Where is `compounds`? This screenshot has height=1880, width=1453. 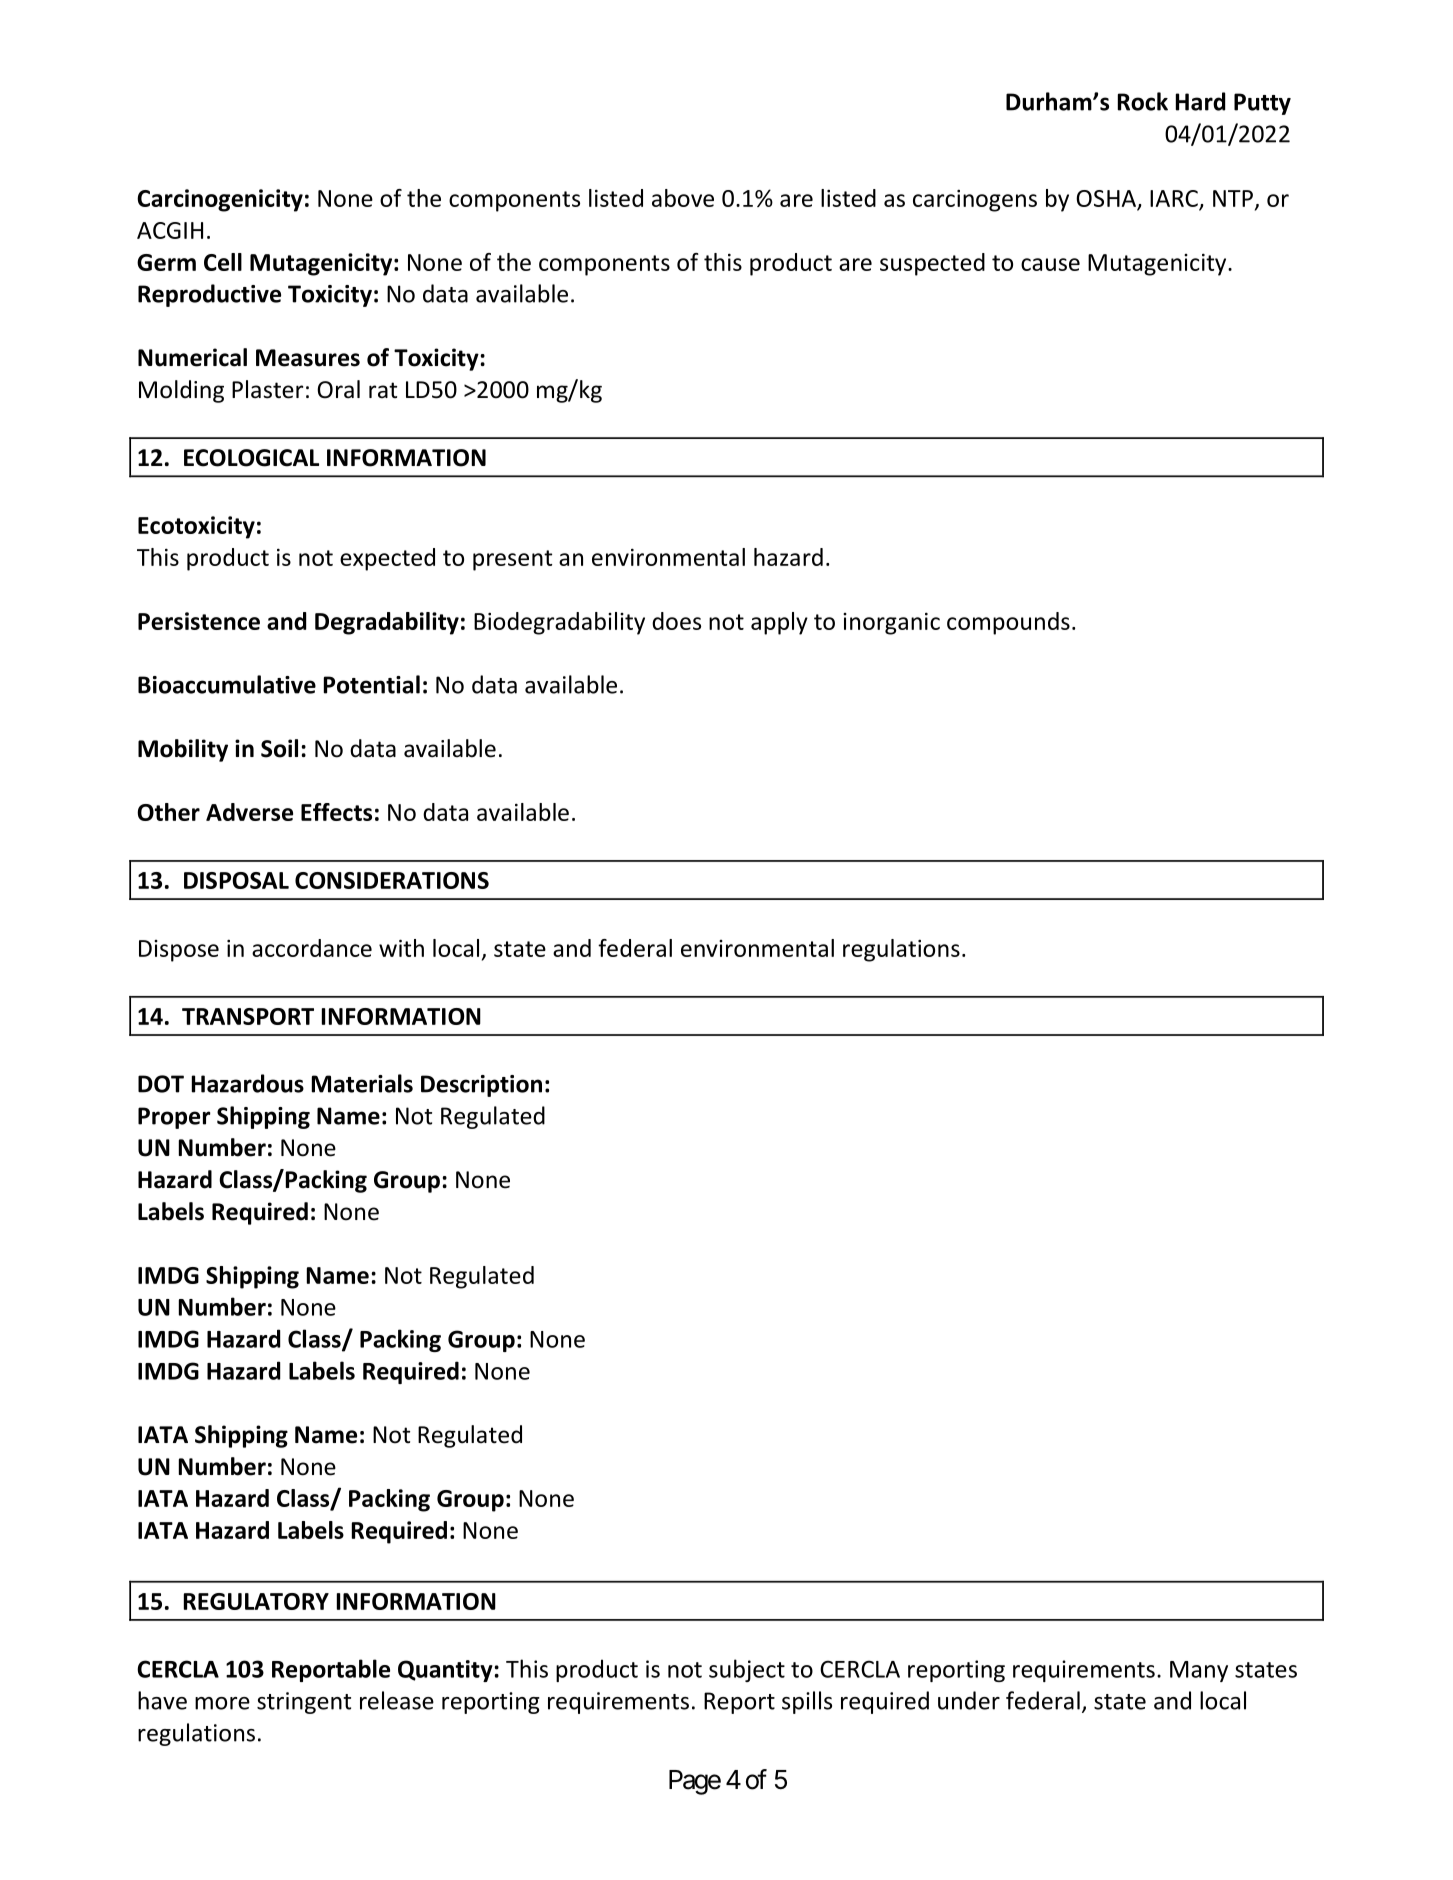 compounds is located at coordinates (1008, 623).
